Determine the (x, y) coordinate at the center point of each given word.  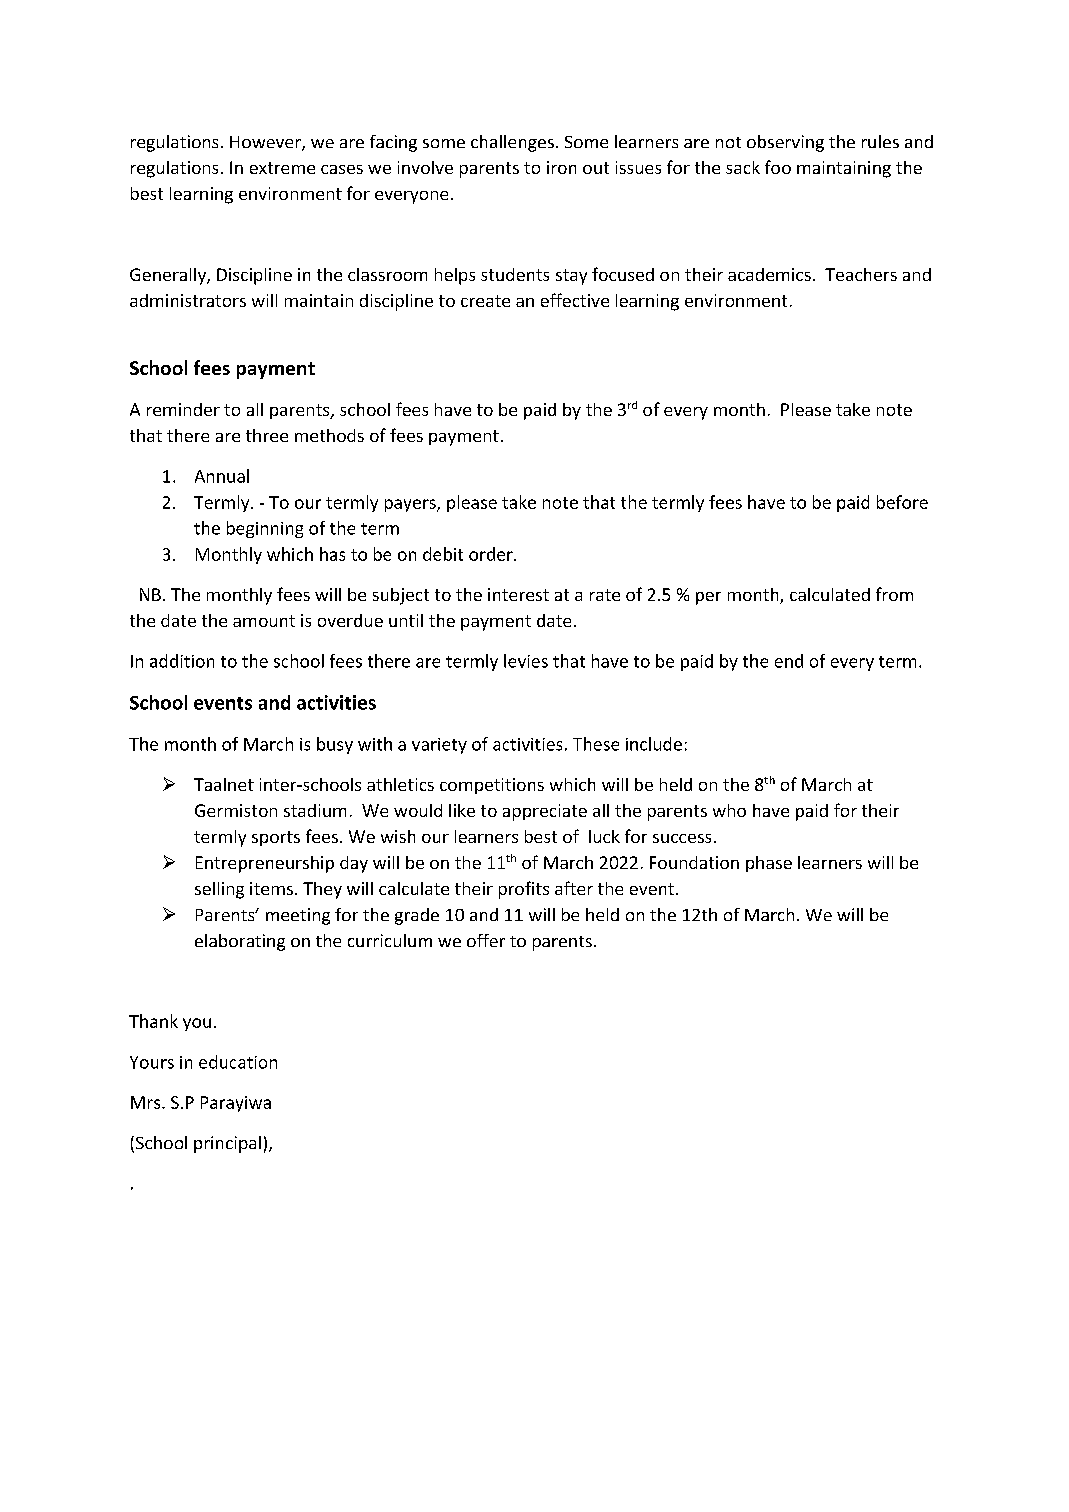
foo (778, 167)
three (267, 435)
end (789, 661)
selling (219, 890)
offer (486, 940)
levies (526, 661)
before (902, 502)
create (485, 301)
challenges (512, 143)
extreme (282, 168)
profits (524, 890)
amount (264, 621)
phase (769, 864)
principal (227, 1144)
